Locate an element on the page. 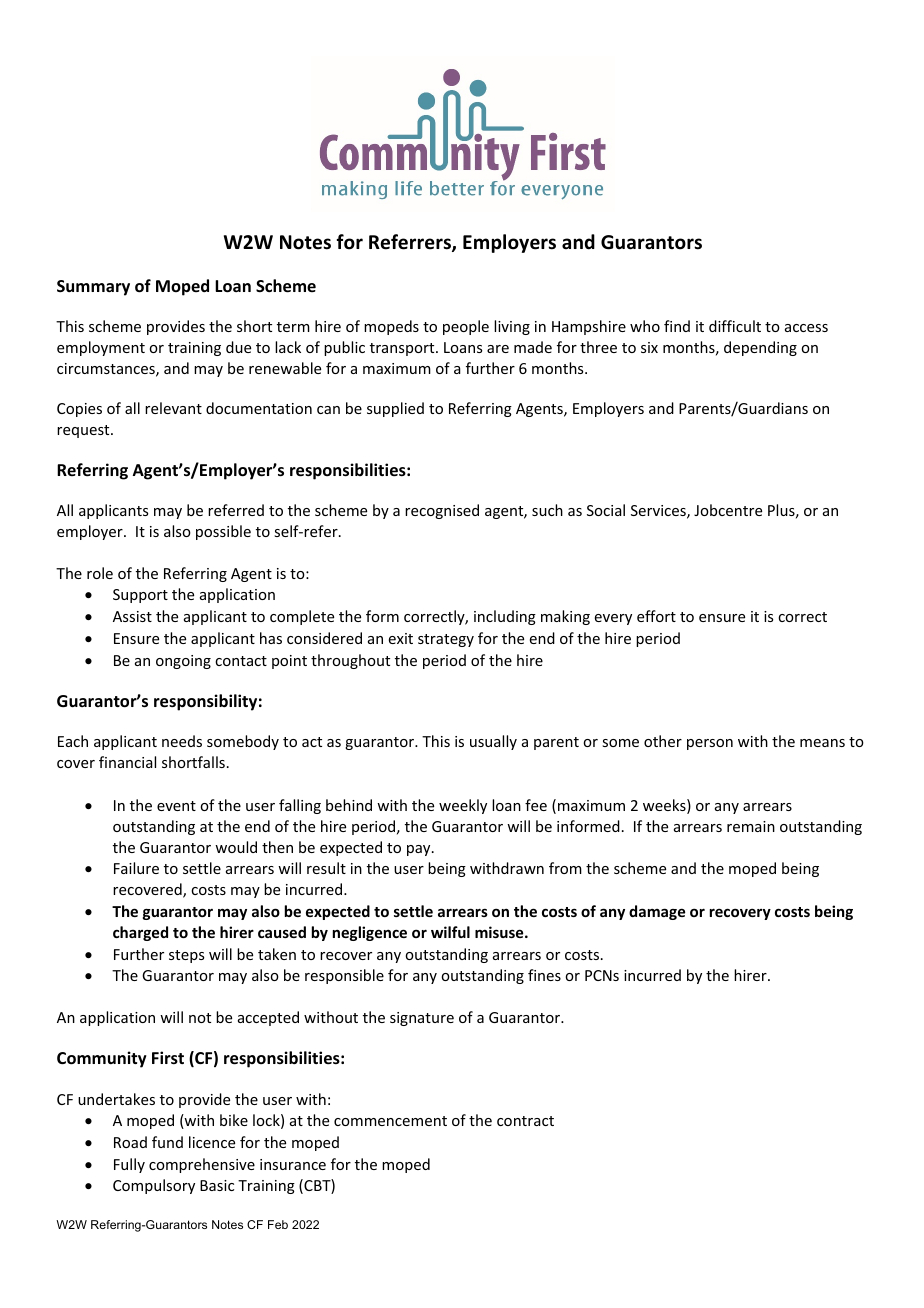  commencement is located at coordinates (390, 1121).
